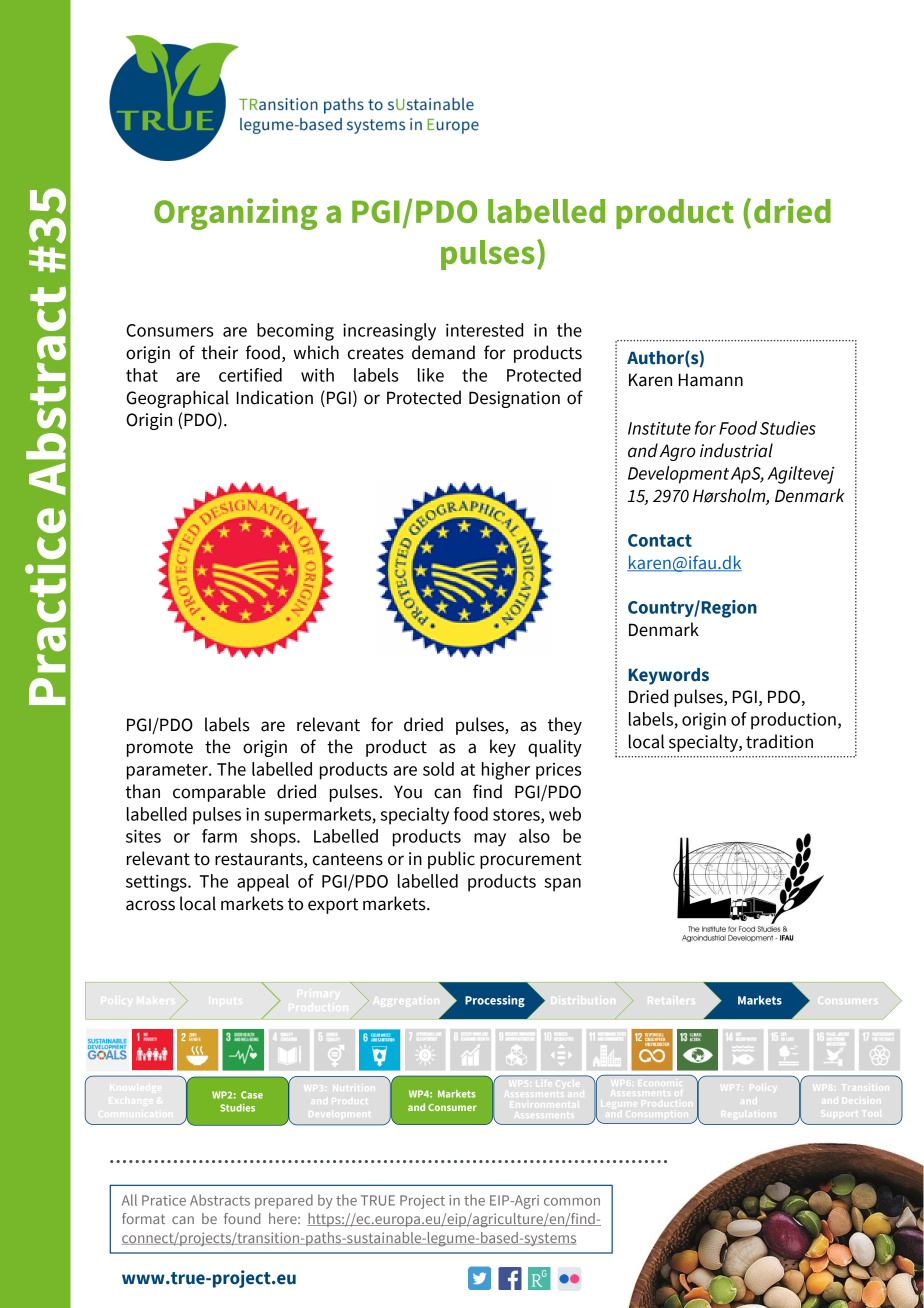  I want to click on their, so click(219, 352).
